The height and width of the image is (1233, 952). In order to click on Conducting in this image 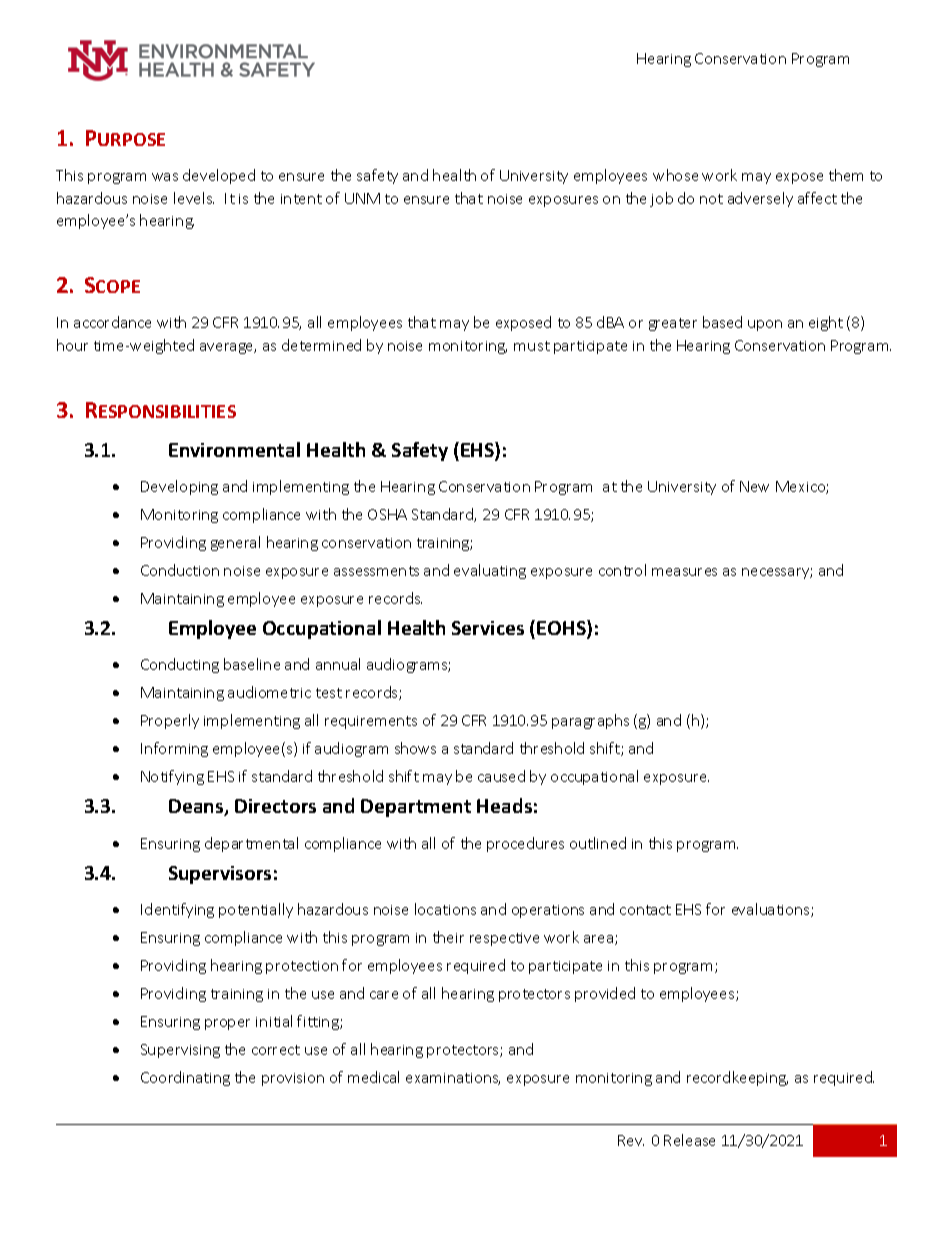, I will do `click(180, 665)`.
